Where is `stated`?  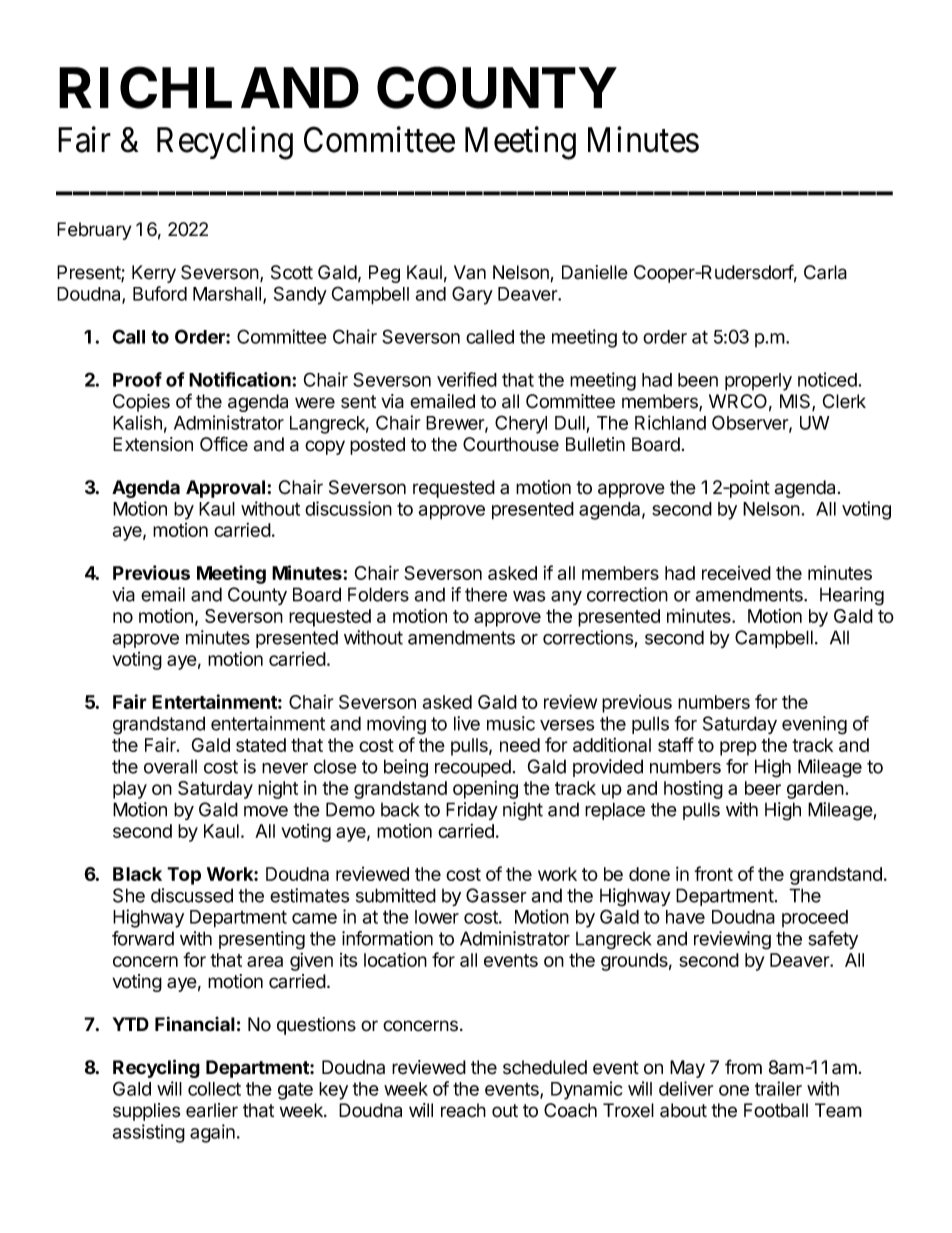
stated is located at coordinates (261, 745).
